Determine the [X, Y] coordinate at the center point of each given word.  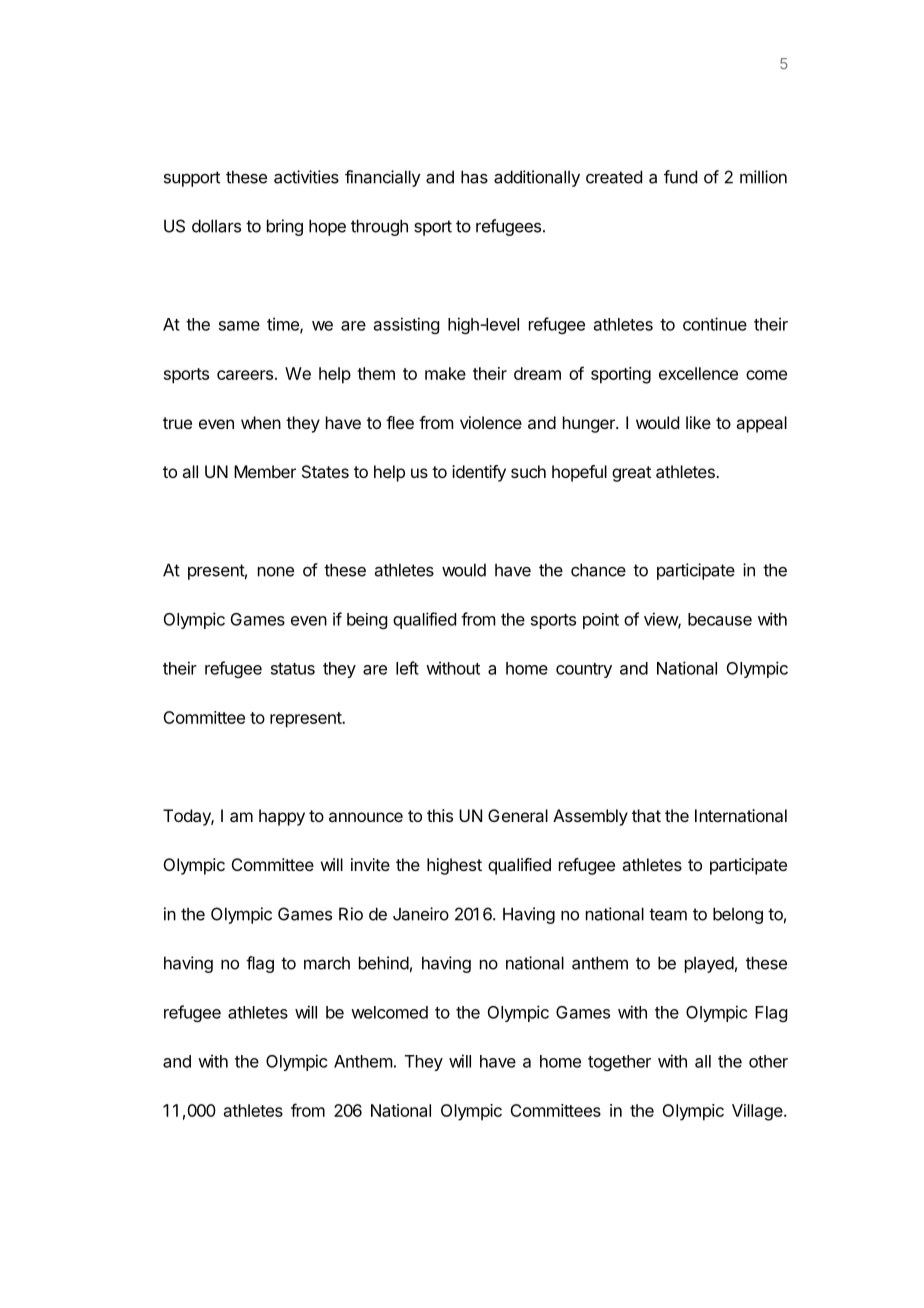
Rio [351, 914]
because [720, 619]
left [407, 668]
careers [245, 375]
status [293, 669]
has [474, 177]
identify [479, 473]
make [445, 373]
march [327, 963]
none [276, 572]
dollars [216, 226]
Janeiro [421, 914]
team [668, 914]
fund [680, 177]
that [646, 815]
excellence [698, 373]
